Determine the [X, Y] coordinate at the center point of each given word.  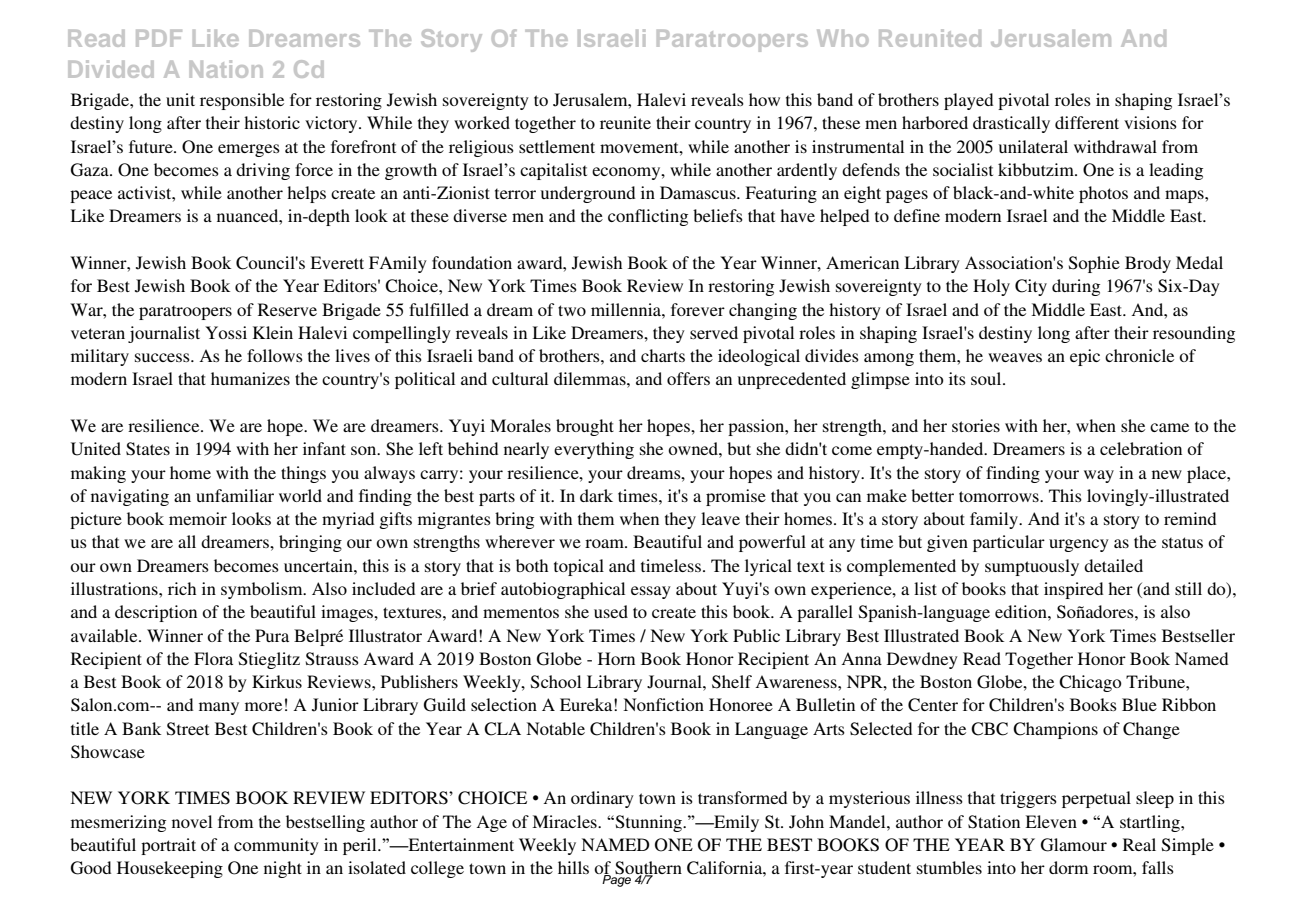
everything [594, 450]
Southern [648, 869]
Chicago [1090, 683]
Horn [616, 658]
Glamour [1074, 845]
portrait [168, 846]
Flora [213, 658]
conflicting [648, 217]
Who [843, 38]
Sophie [1094, 264]
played [968, 101]
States [148, 449]
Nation [226, 69]
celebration [1141, 448]
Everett [337, 262]
